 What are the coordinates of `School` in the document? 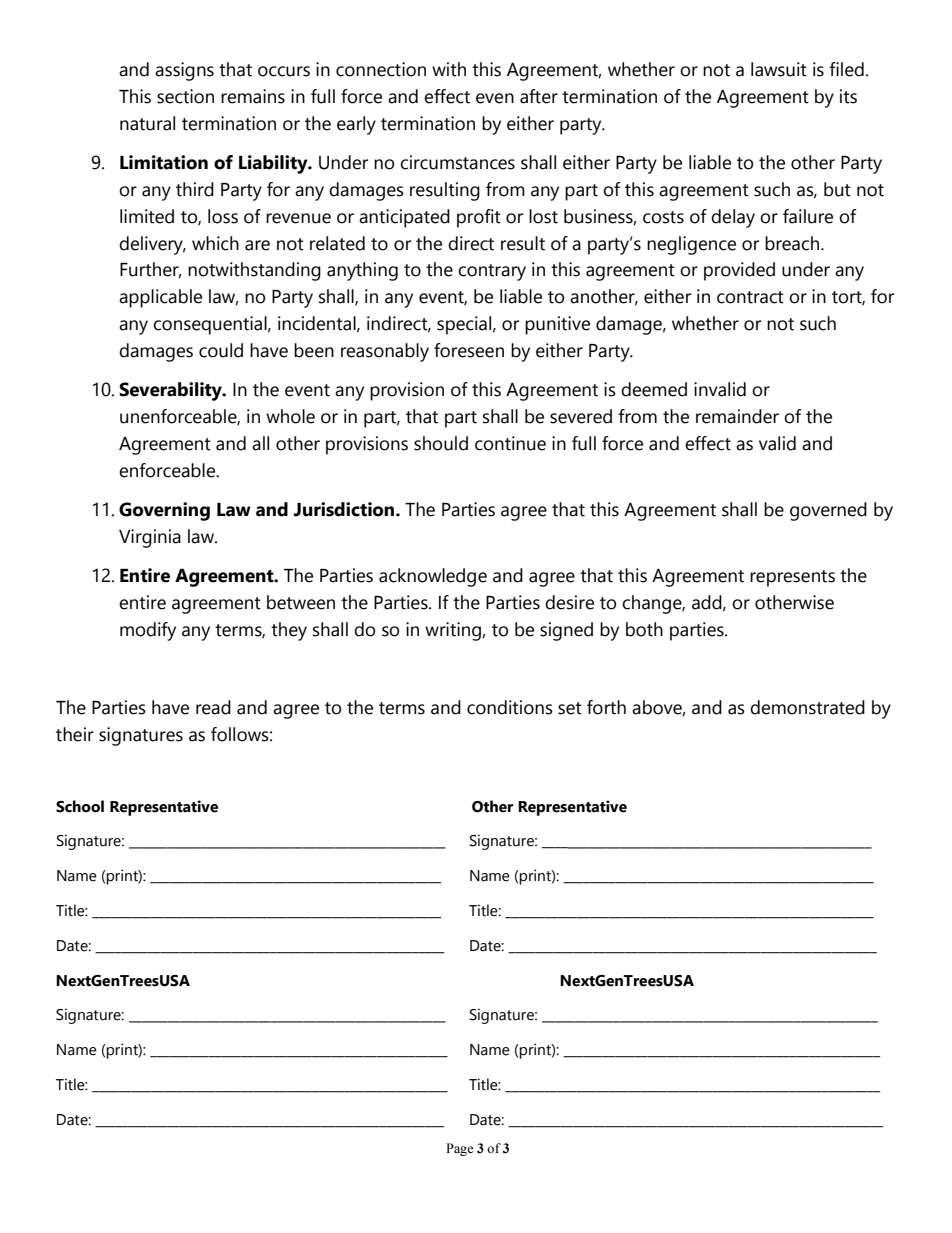 It's located at (80, 806).
